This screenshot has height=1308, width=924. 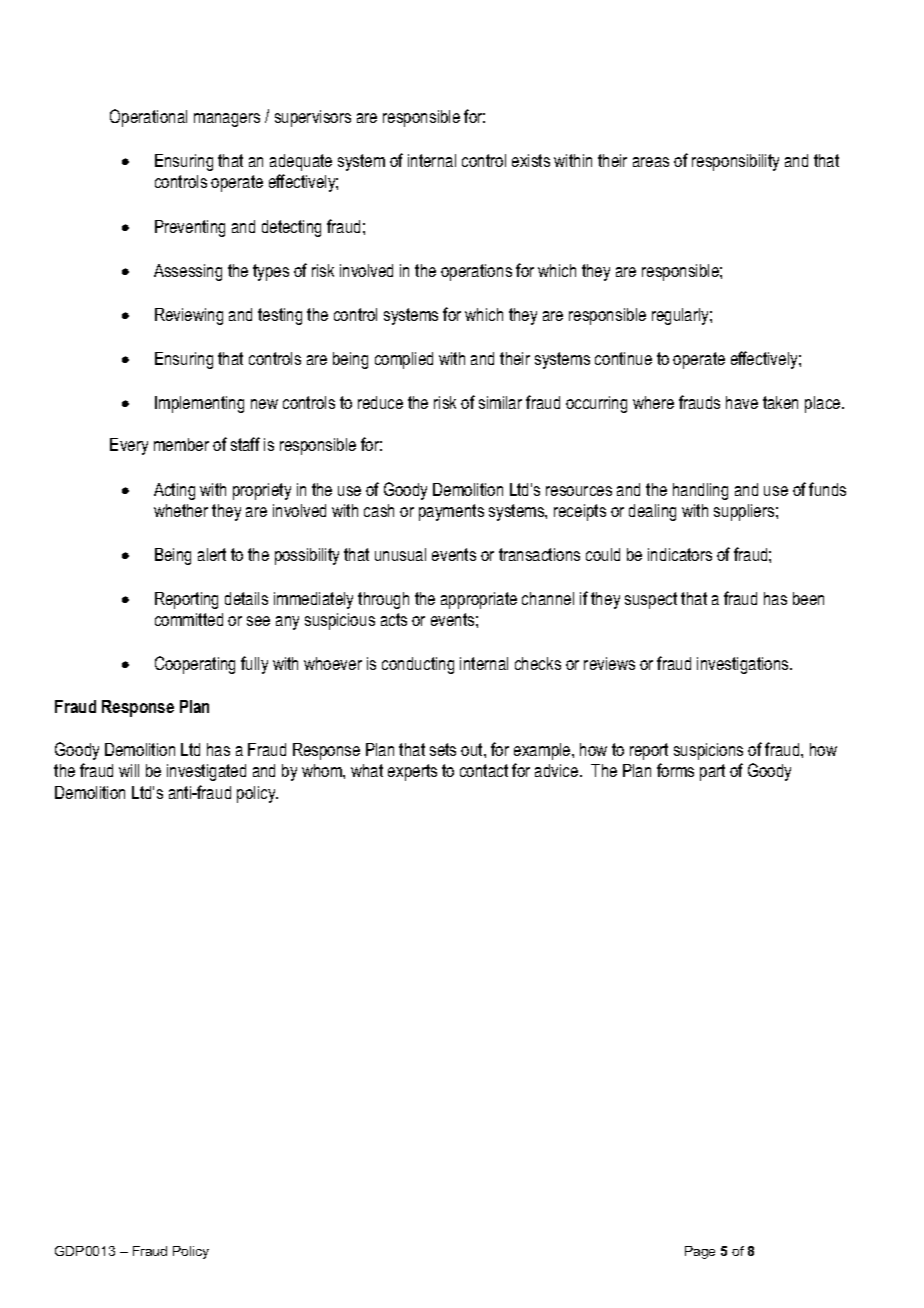 I want to click on similar, so click(x=500, y=402).
